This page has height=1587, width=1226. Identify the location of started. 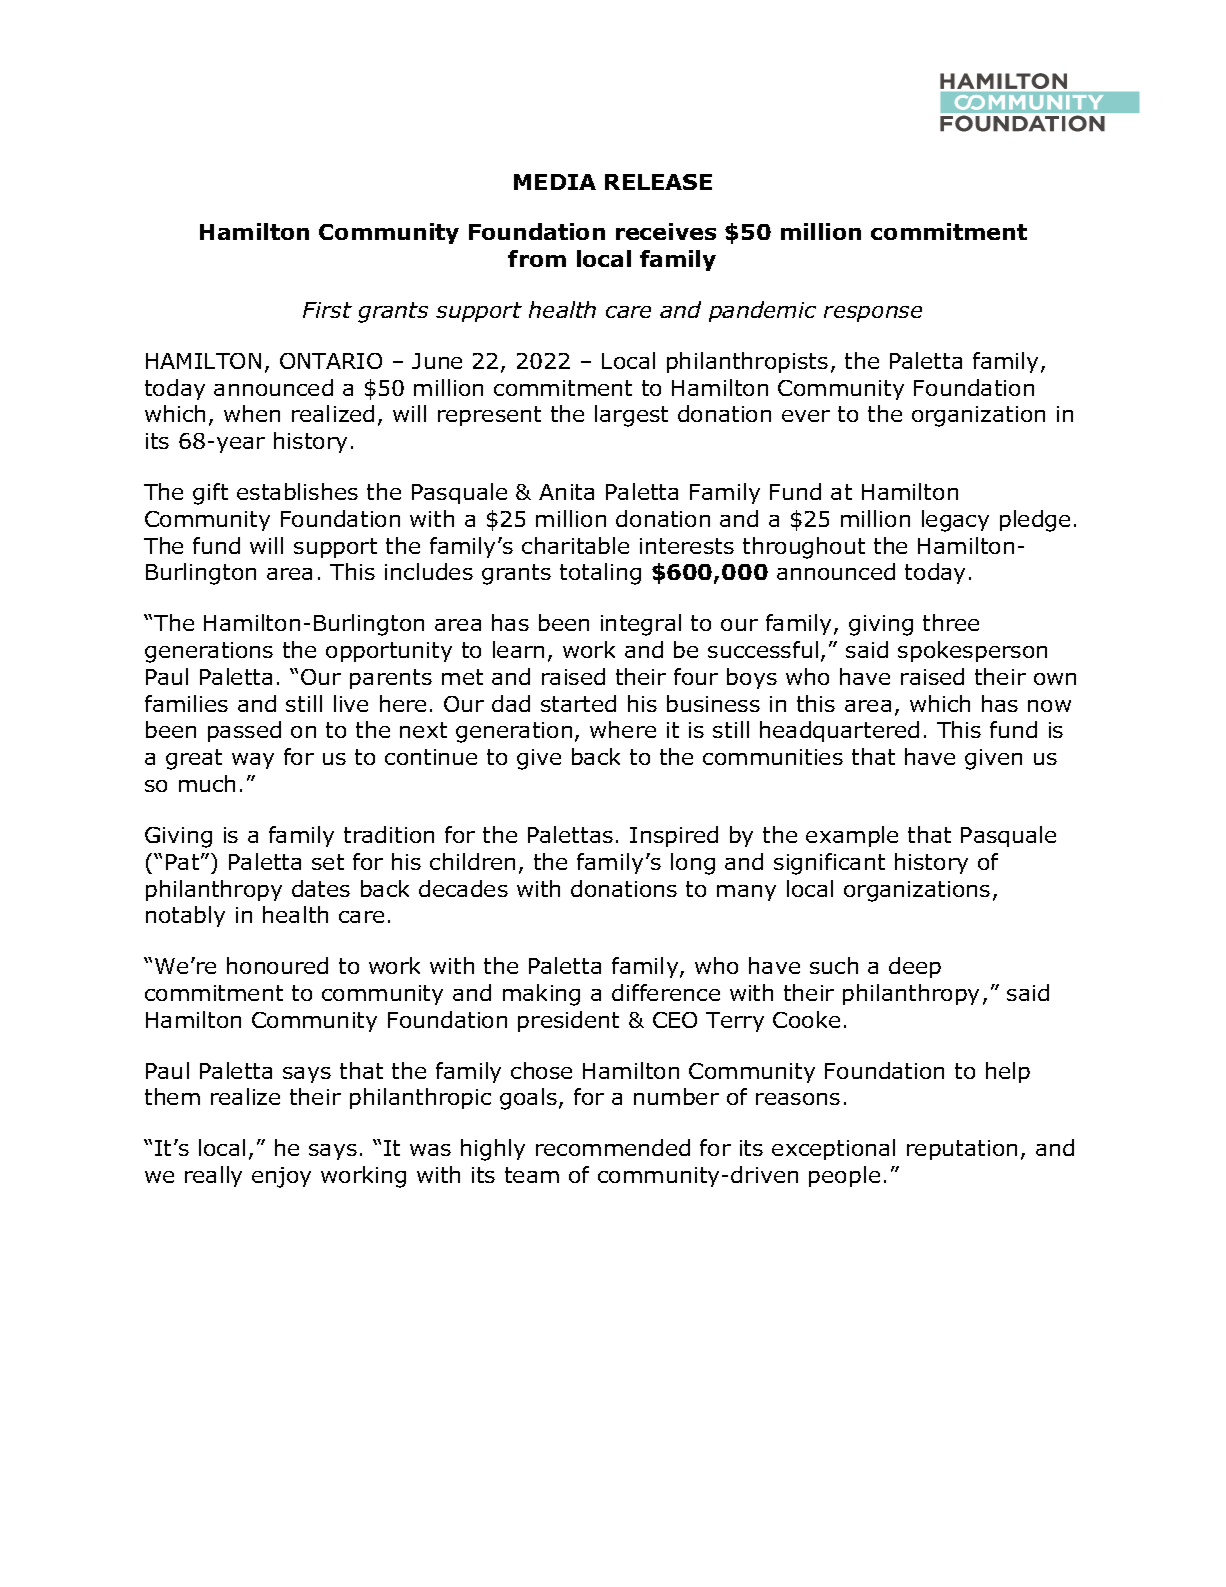
(578, 703).
